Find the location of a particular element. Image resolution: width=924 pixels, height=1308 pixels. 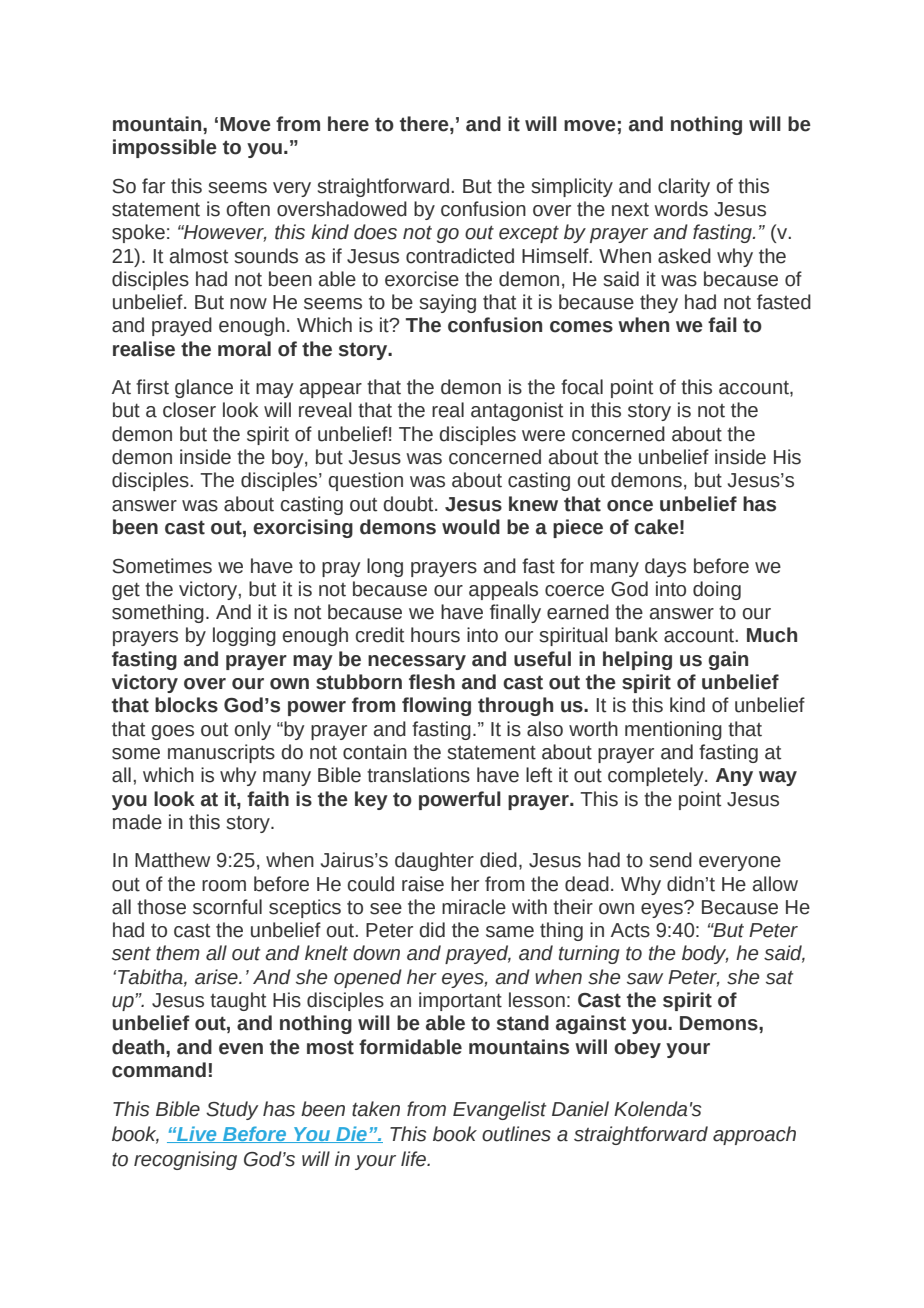

Study is located at coordinates (232, 1110).
